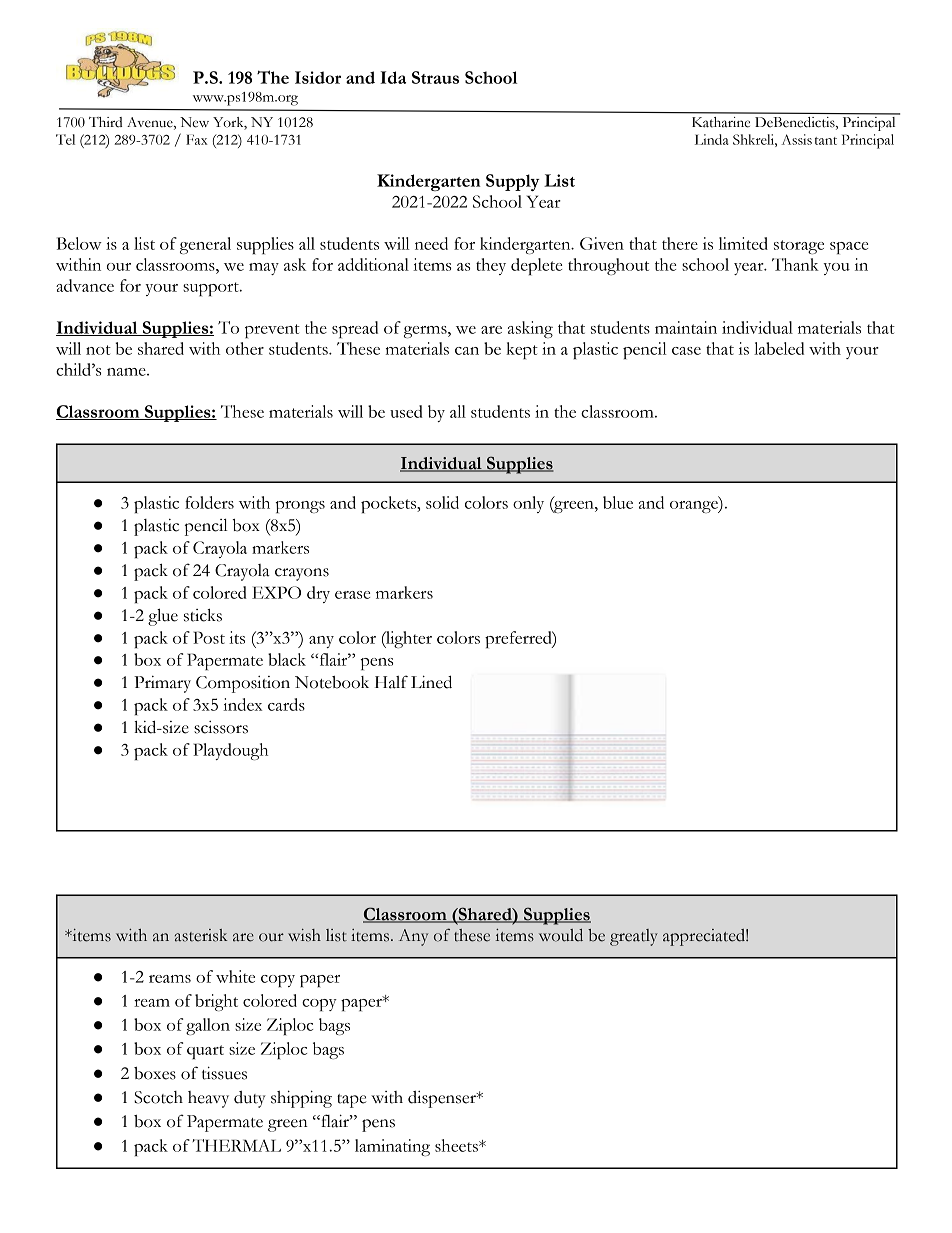 The image size is (952, 1233). Describe the element at coordinates (457, 1145) in the page. I see `sheets` at that location.
